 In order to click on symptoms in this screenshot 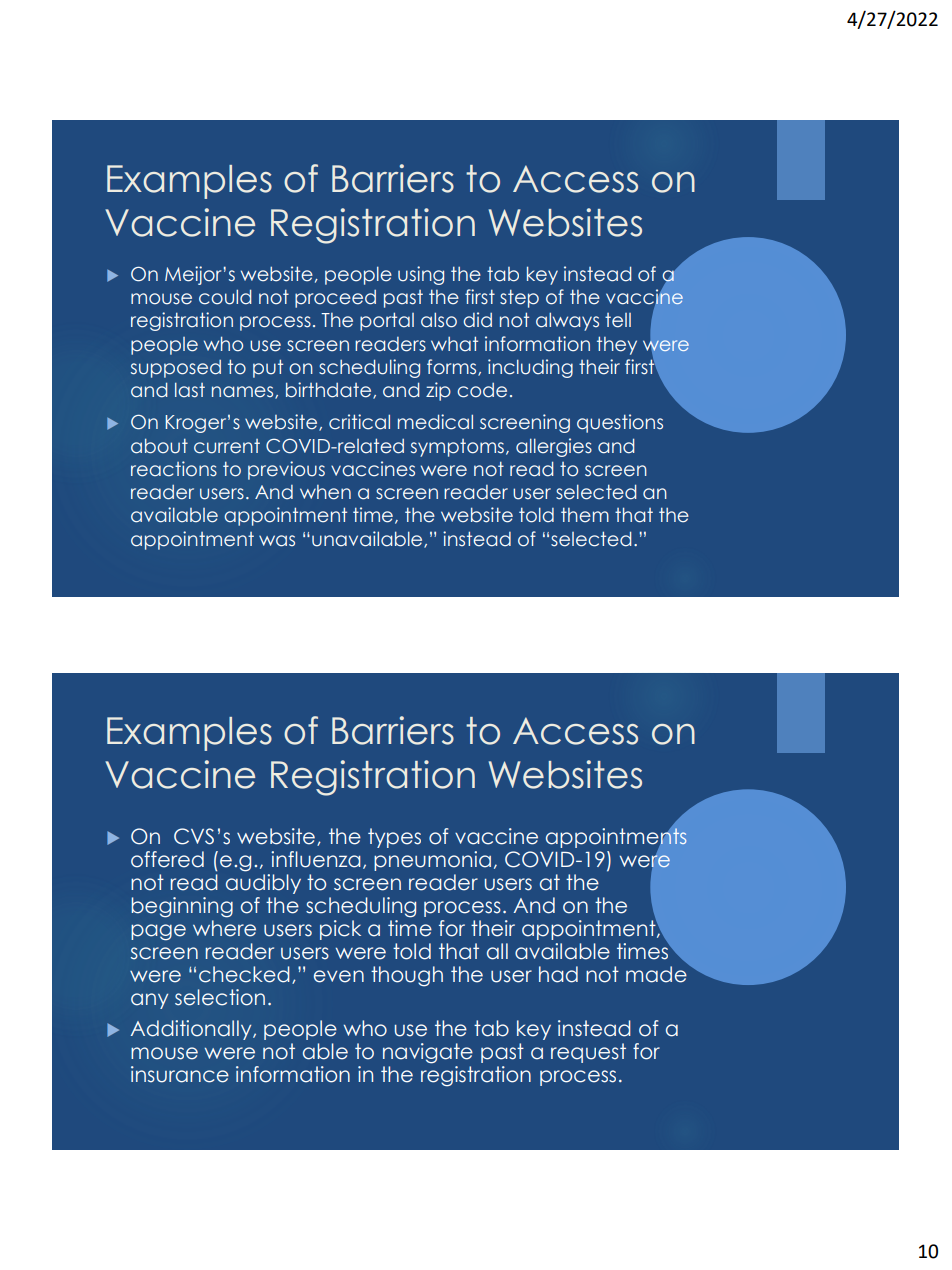, I will do `click(457, 448)`.
